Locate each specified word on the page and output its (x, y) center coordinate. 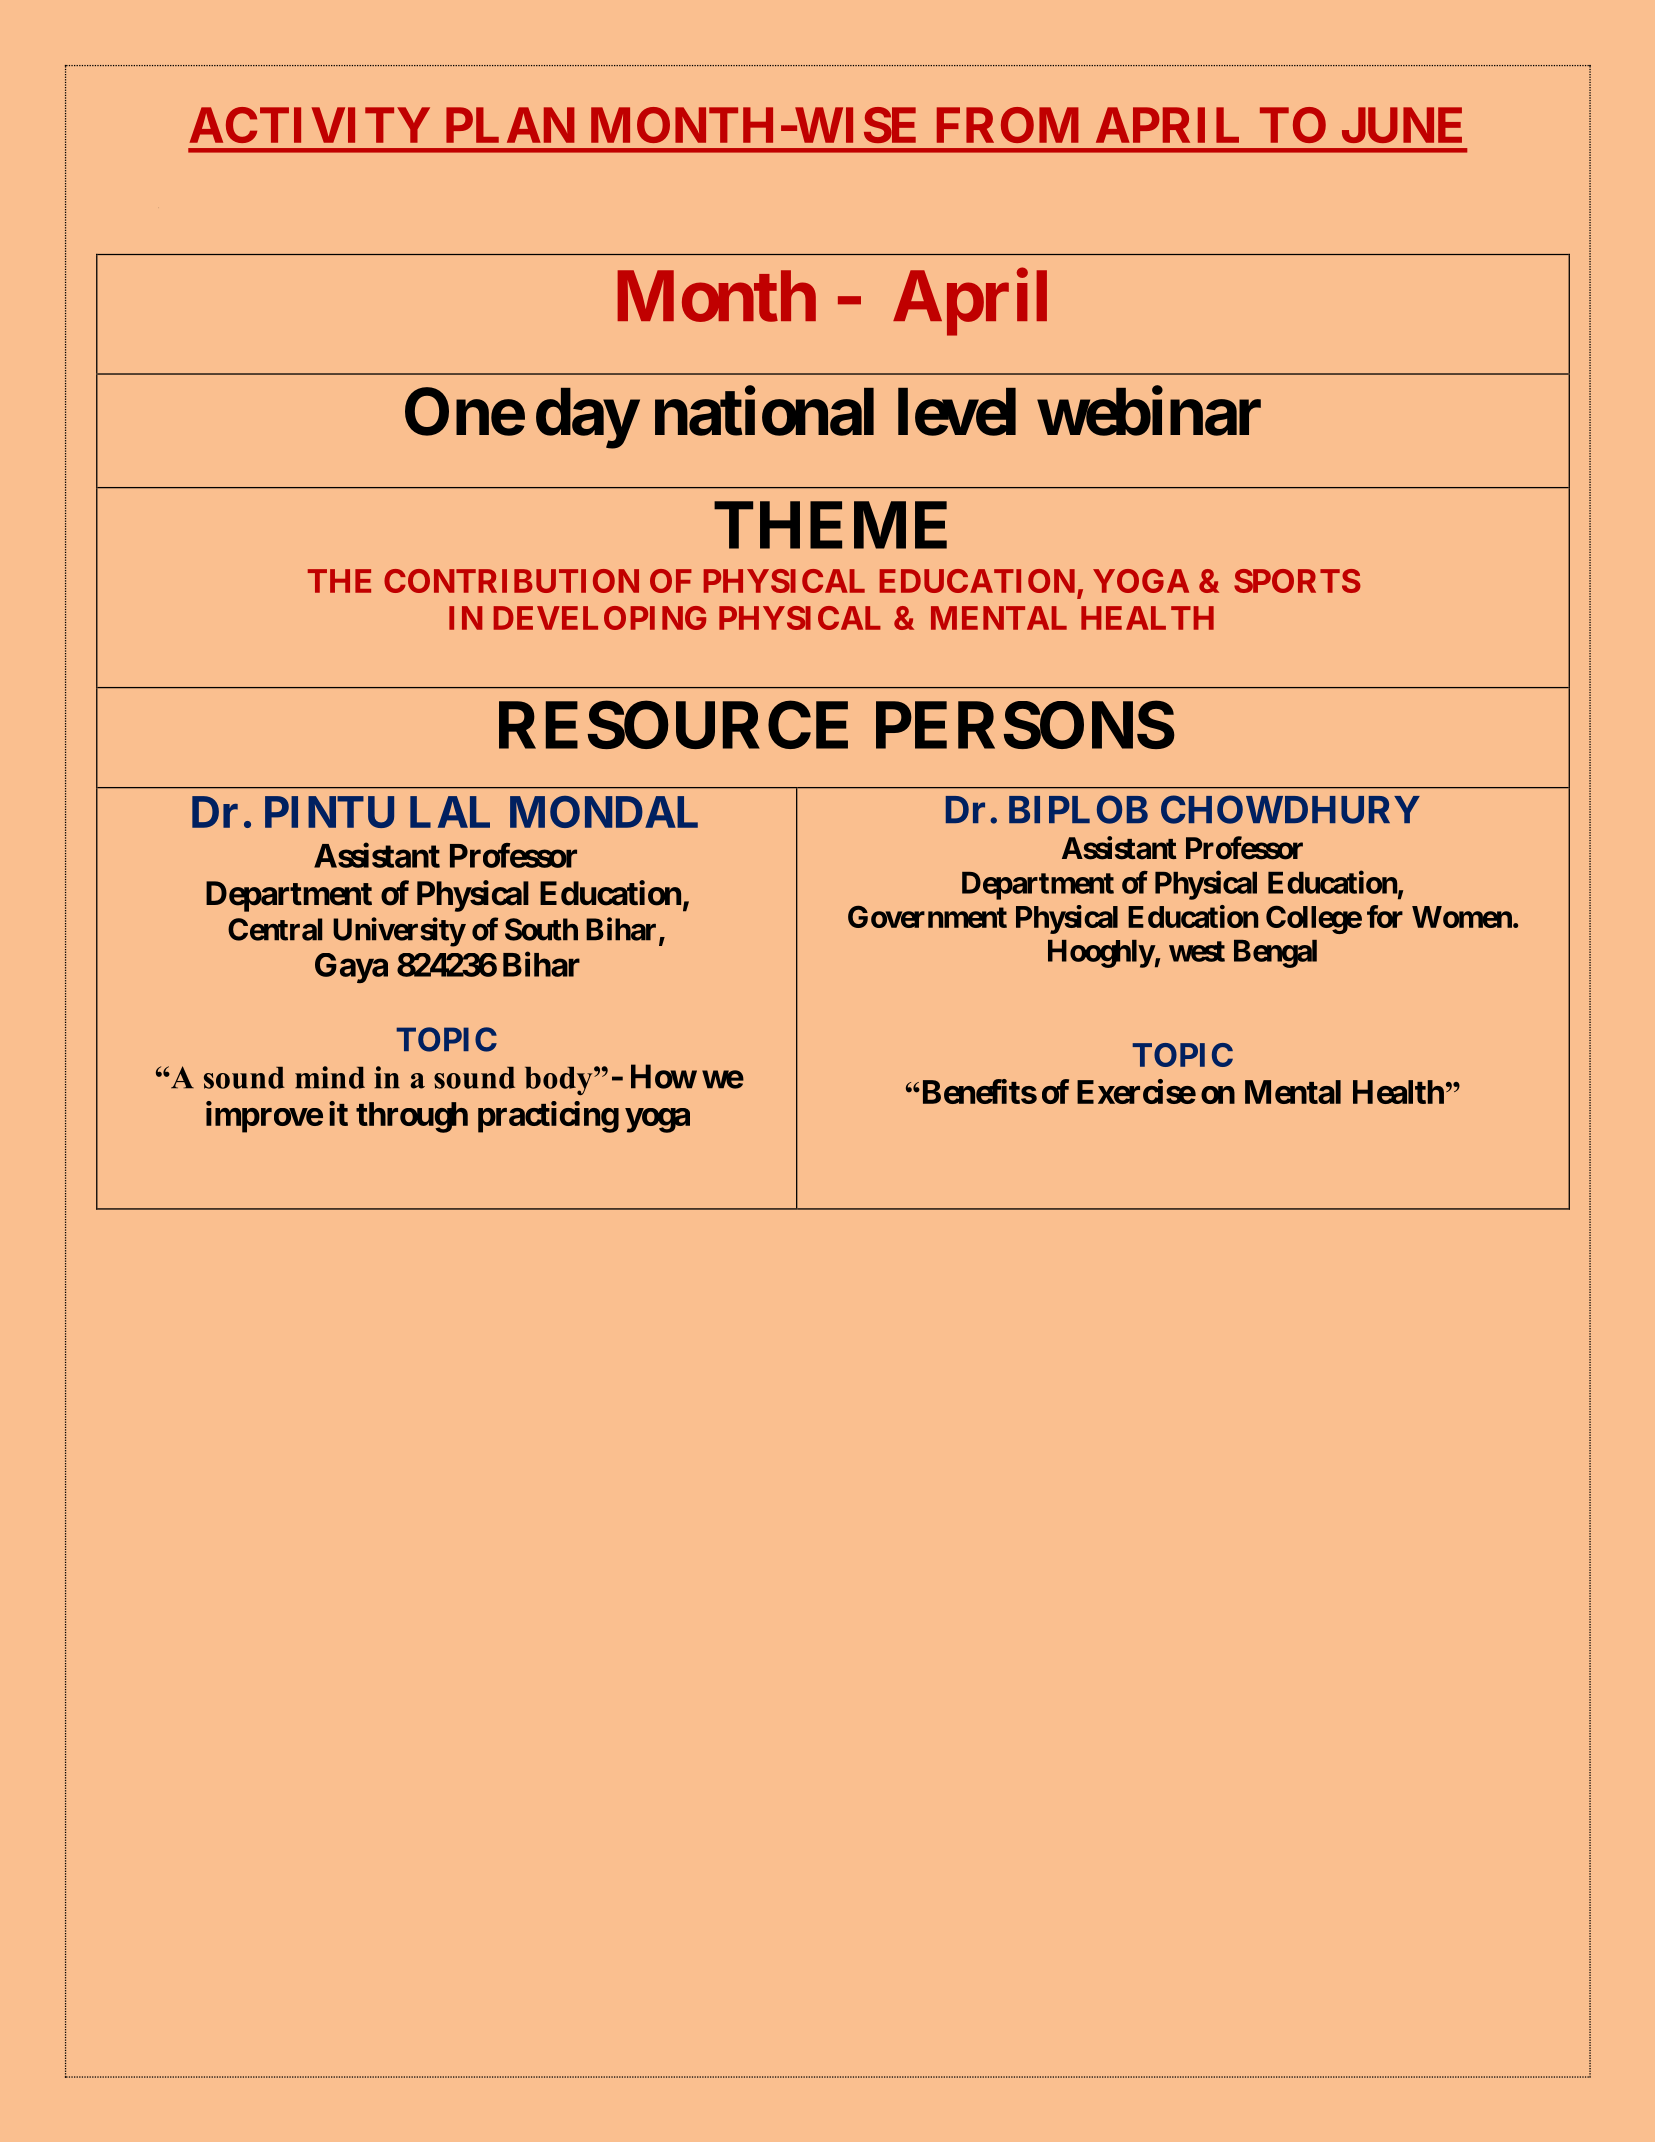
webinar (1149, 412)
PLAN (510, 125)
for (1385, 916)
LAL (450, 812)
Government (927, 917)
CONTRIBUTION (511, 581)
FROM (1008, 125)
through (412, 1117)
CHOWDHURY (1290, 809)
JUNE (1402, 125)
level (957, 412)
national (764, 412)
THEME (830, 525)
